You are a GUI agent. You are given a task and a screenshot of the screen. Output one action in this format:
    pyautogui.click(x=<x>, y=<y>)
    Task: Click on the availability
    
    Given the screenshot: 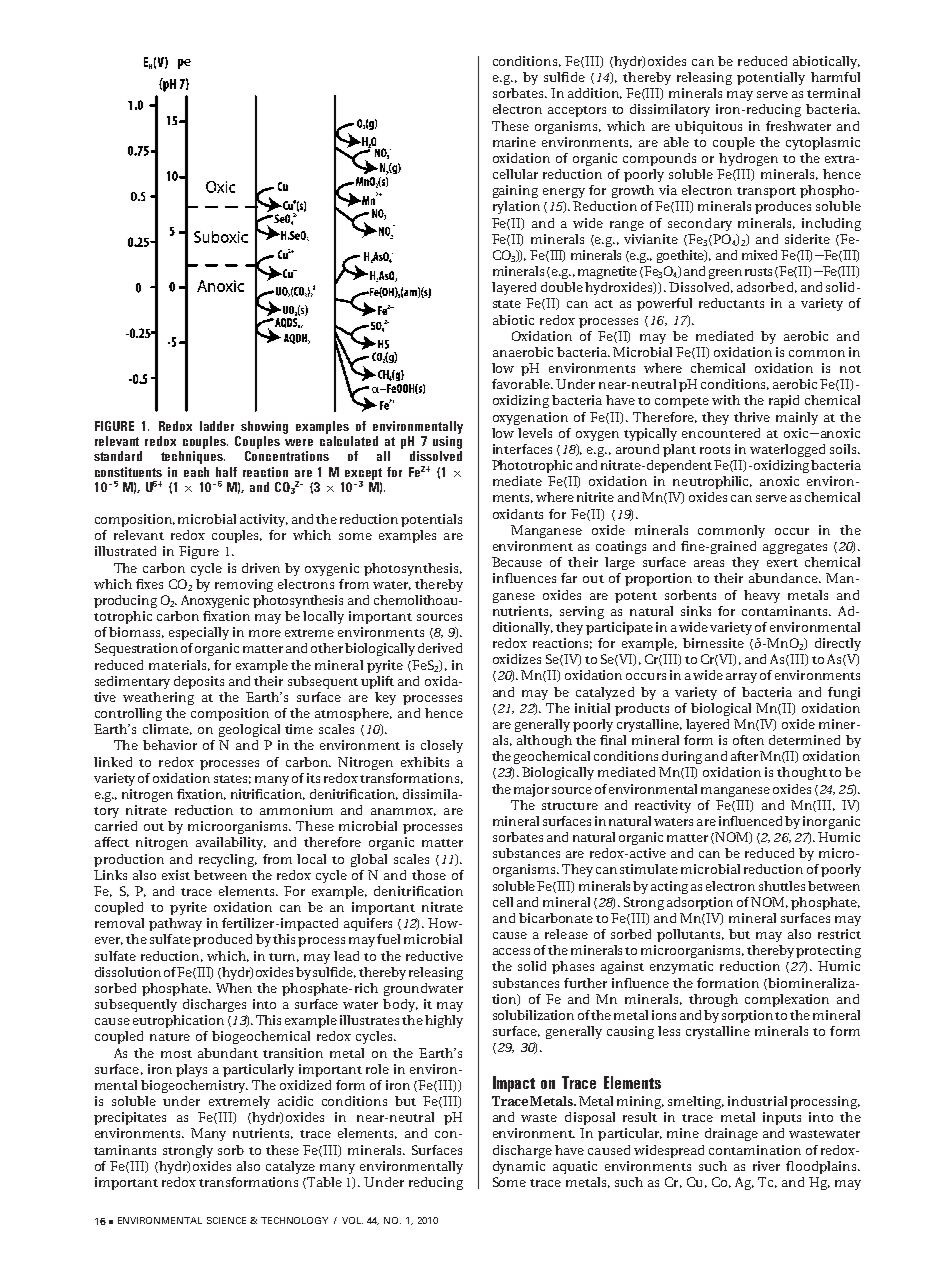 What is the action you would take?
    pyautogui.click(x=231, y=843)
